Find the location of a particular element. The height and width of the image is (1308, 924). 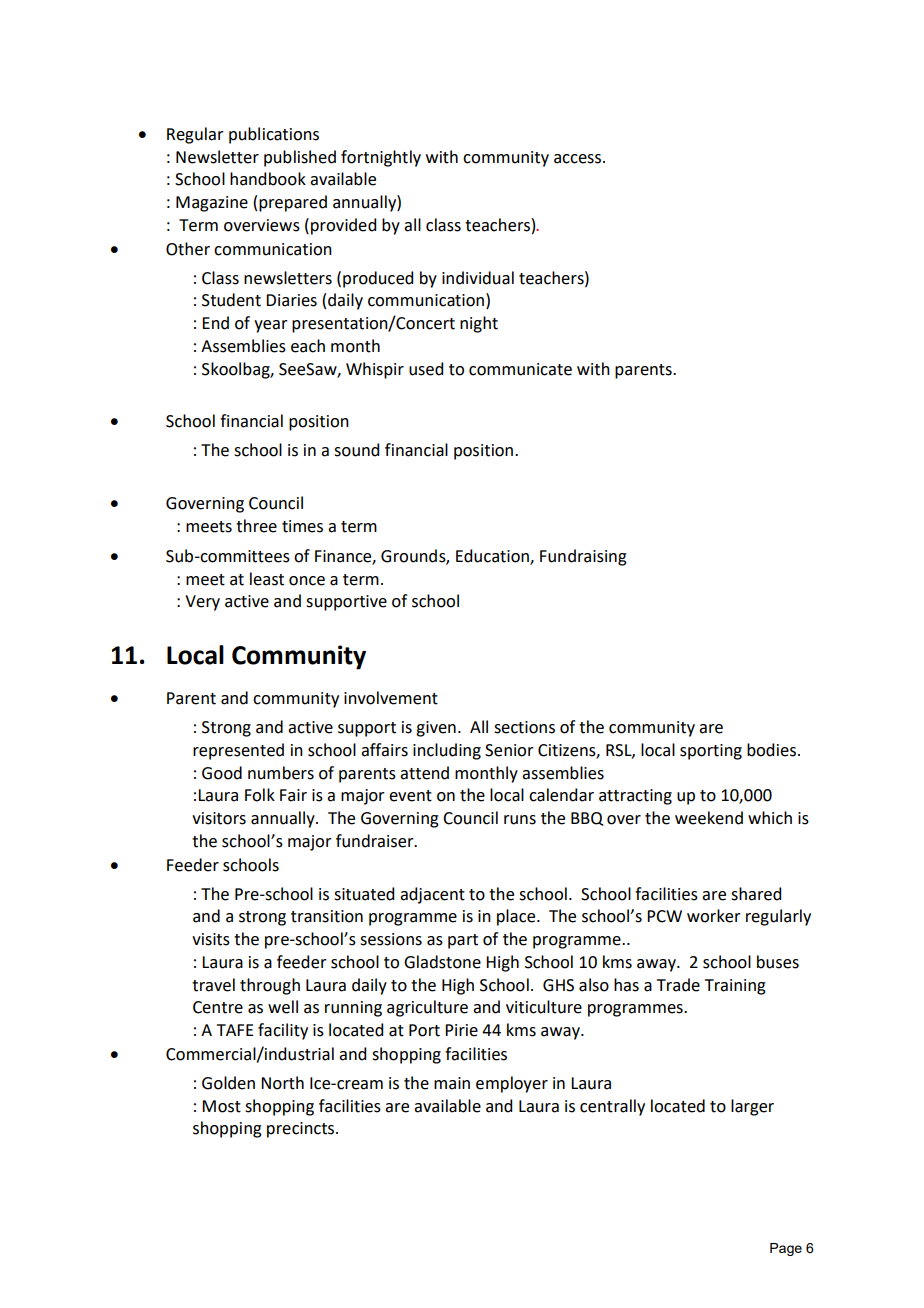

Page is located at coordinates (786, 1249).
